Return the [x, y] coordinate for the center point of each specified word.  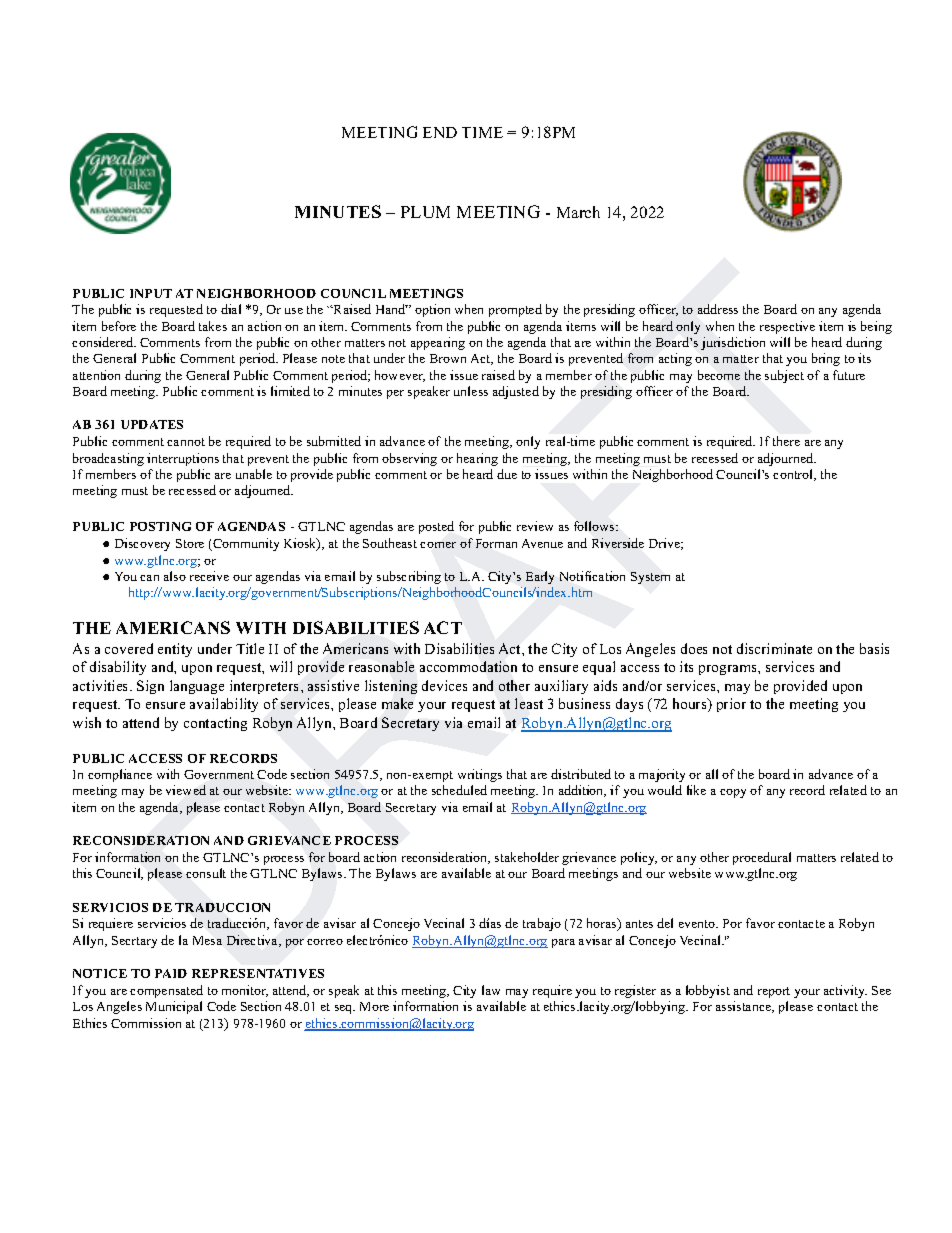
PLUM [425, 212]
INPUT [151, 293]
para [563, 943]
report [774, 992]
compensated [166, 991]
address [718, 309]
